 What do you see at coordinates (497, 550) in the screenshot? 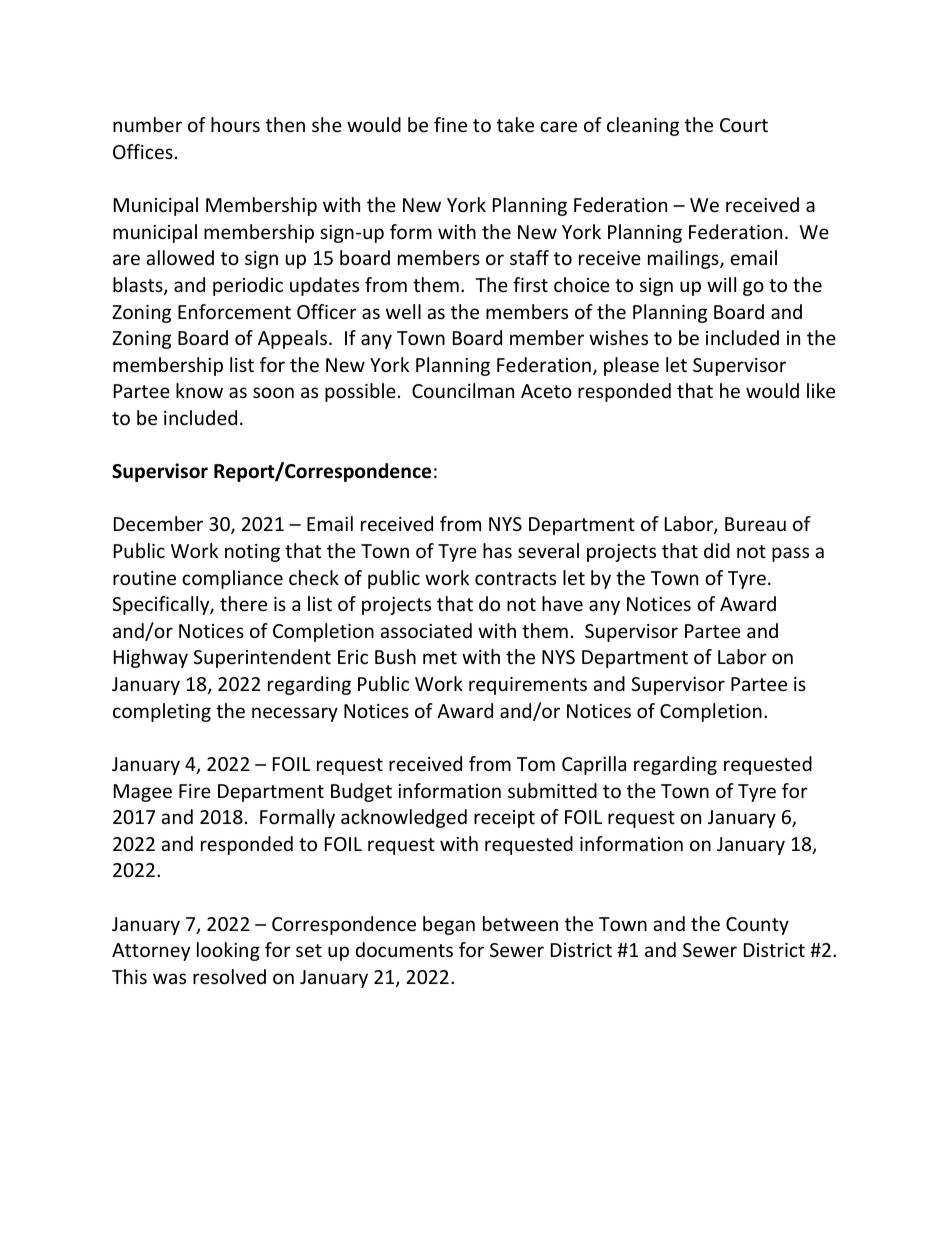
I see `has` at bounding box center [497, 550].
